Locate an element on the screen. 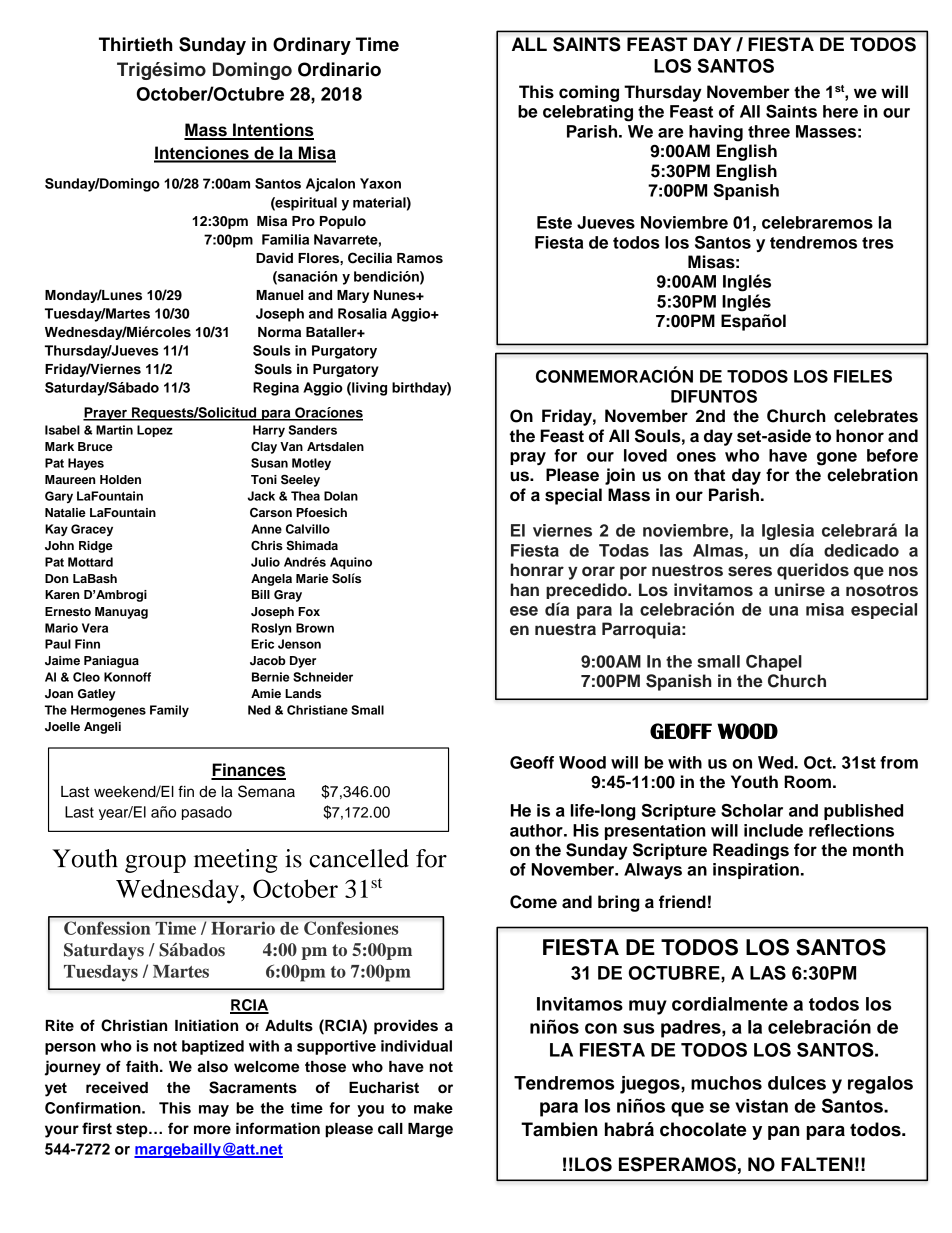  make is located at coordinates (433, 1108).
